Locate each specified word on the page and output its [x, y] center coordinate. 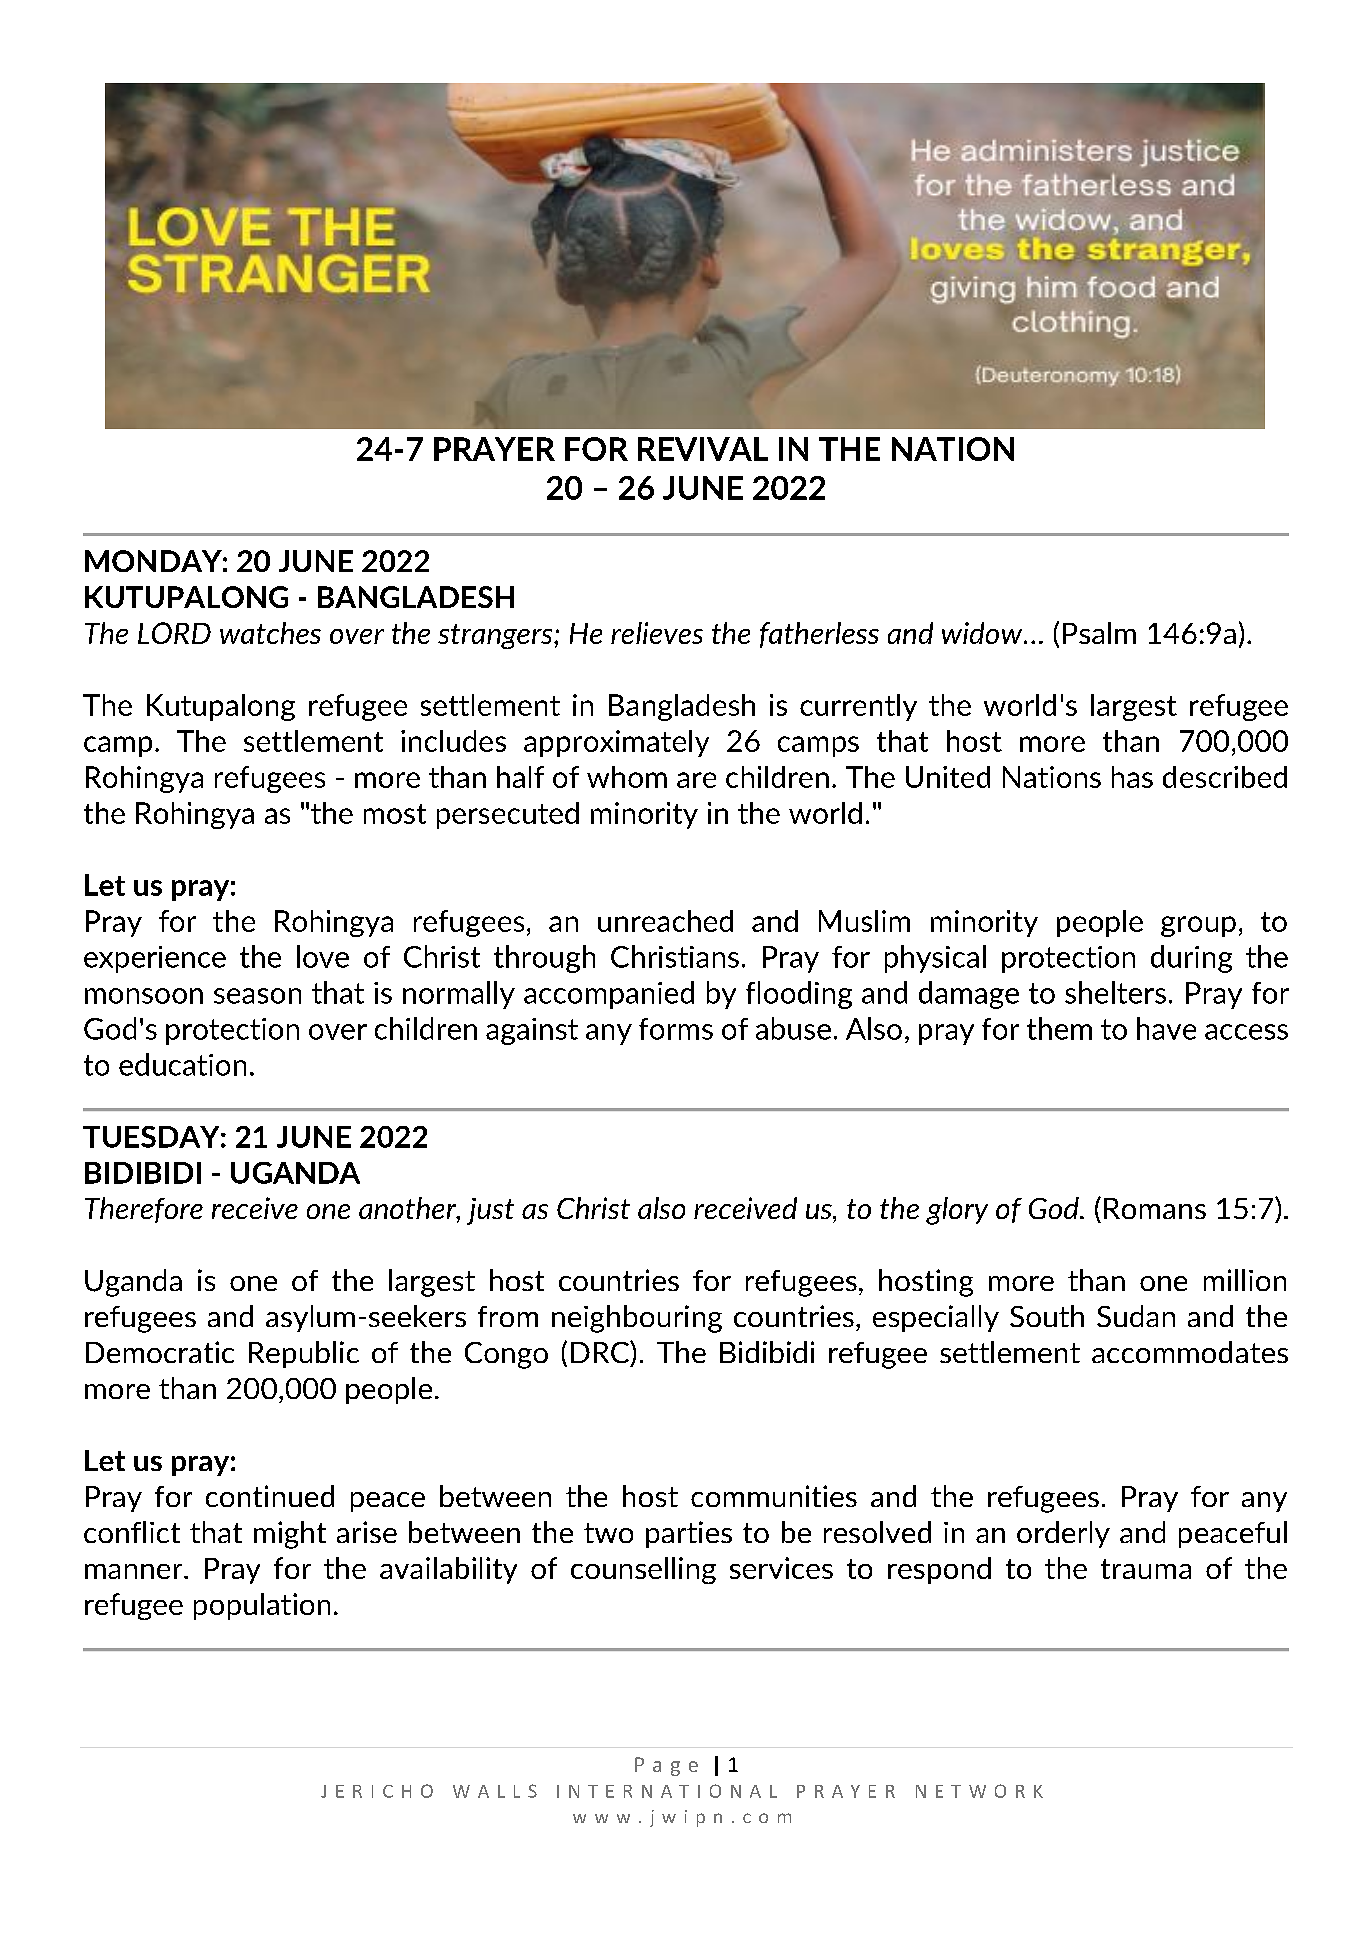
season [257, 996]
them [1059, 1028]
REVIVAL [703, 449]
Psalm [1099, 633]
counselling [643, 1570]
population [262, 1606]
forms [676, 1029]
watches [270, 633]
